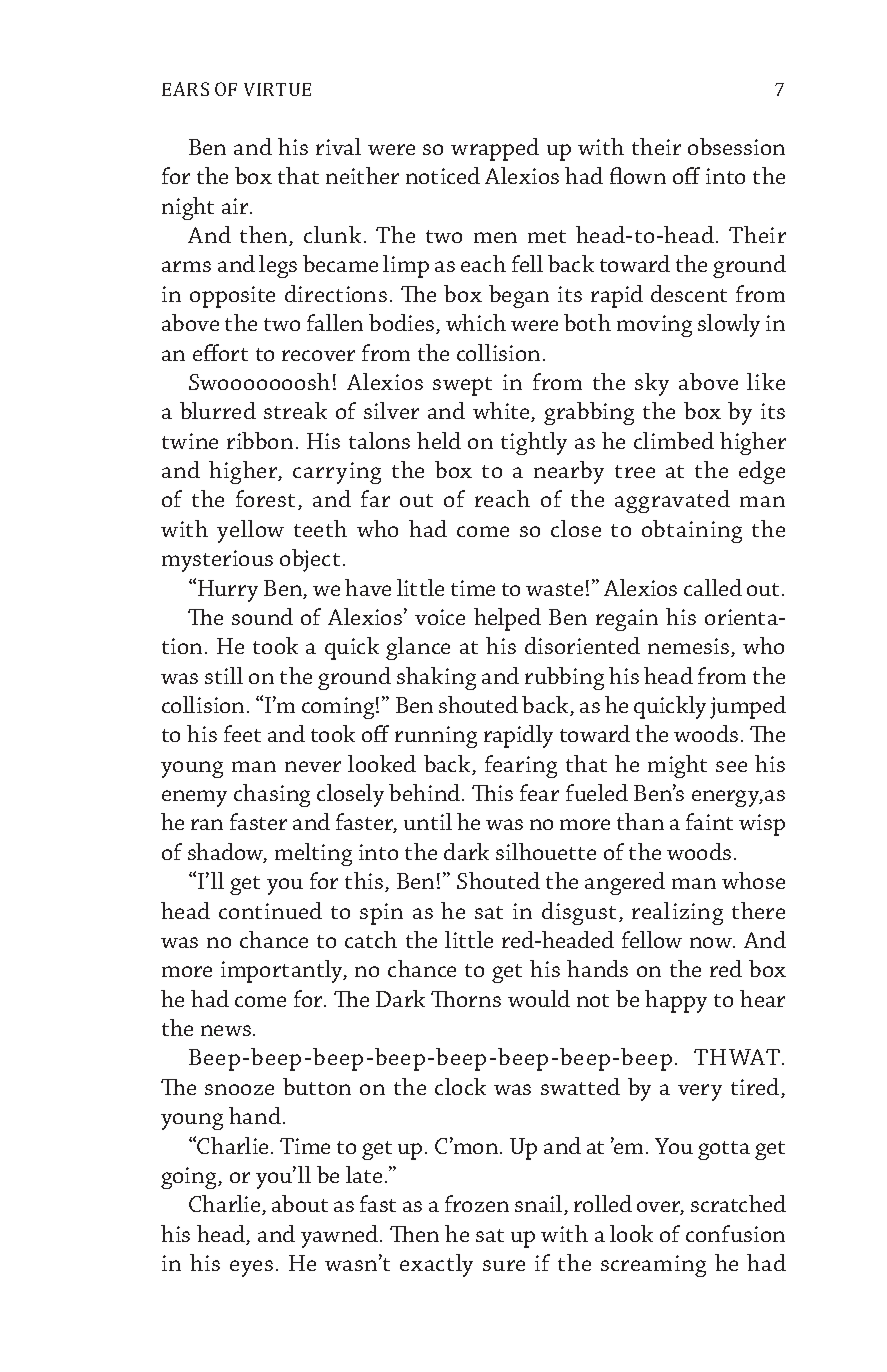 The height and width of the page is (1372, 887). What do you see at coordinates (283, 971) in the page?
I see `importantly` at bounding box center [283, 971].
